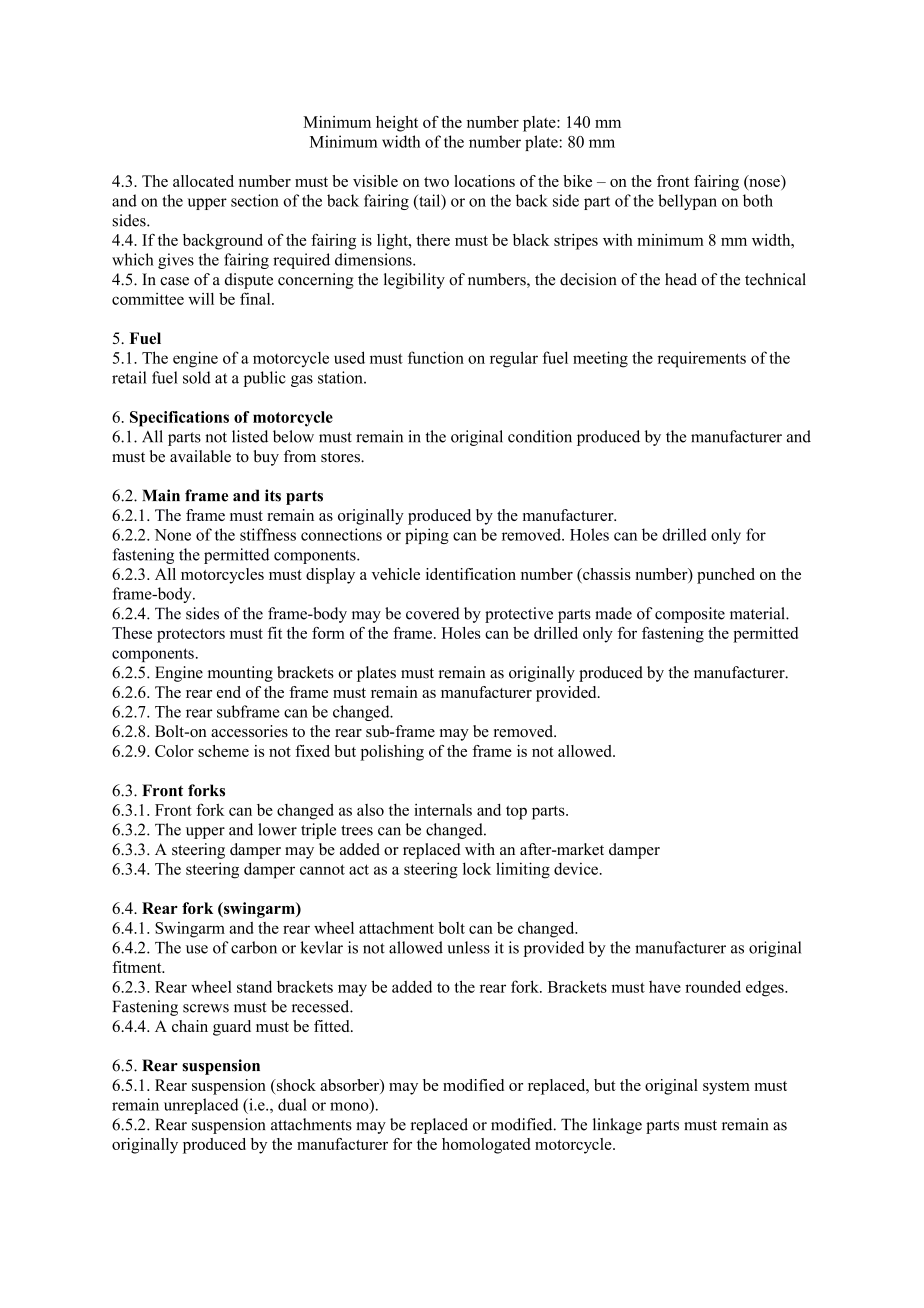 This page has width=924, height=1308. What do you see at coordinates (427, 536) in the page?
I see `piping` at bounding box center [427, 536].
